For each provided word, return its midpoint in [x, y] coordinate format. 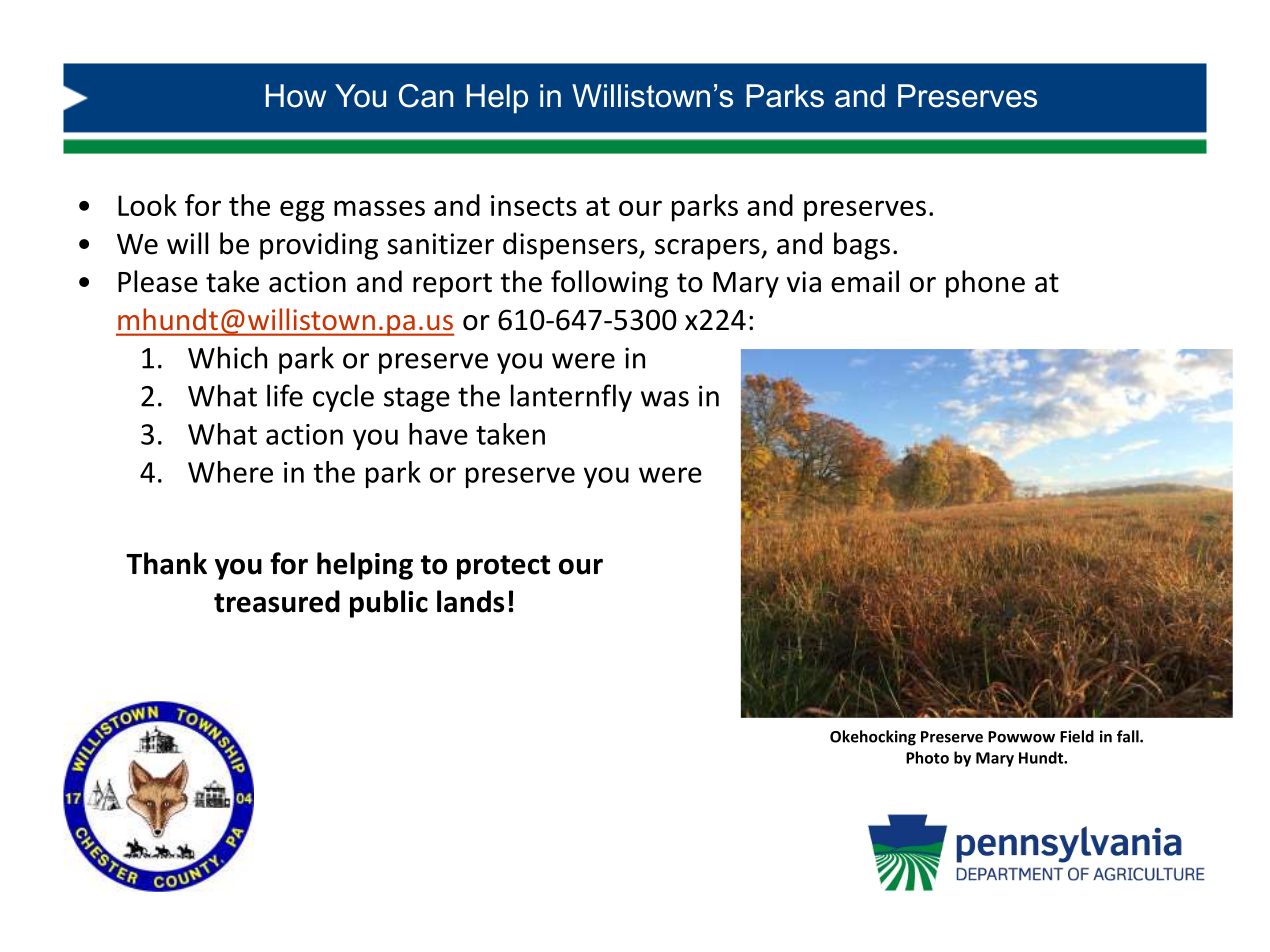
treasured [277, 601]
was [665, 399]
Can [426, 96]
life [285, 395]
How [296, 96]
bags [862, 246]
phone [985, 284]
